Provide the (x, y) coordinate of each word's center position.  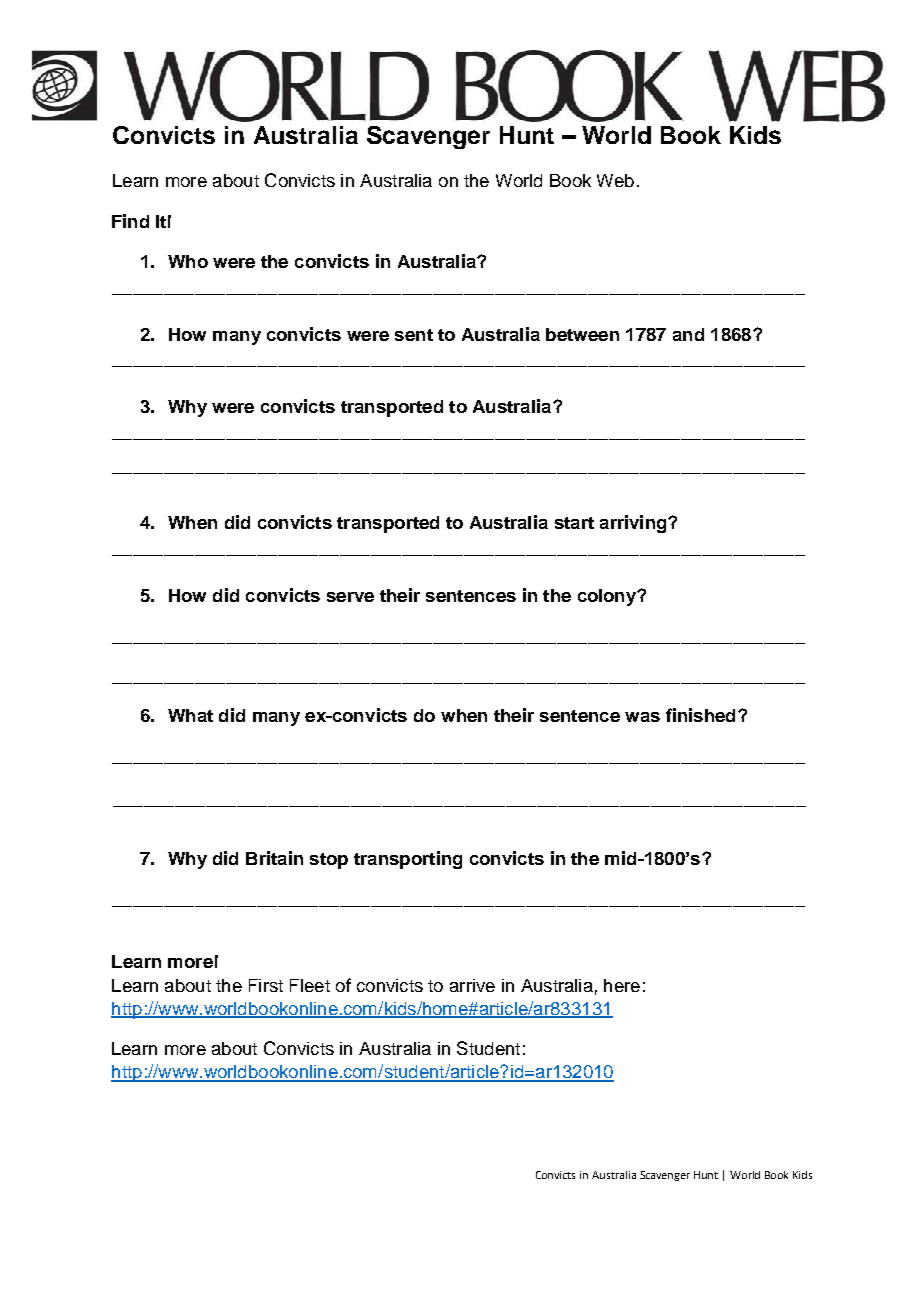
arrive (472, 985)
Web (615, 180)
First (266, 985)
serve (350, 597)
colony (608, 597)
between (582, 334)
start (574, 523)
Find (130, 221)
